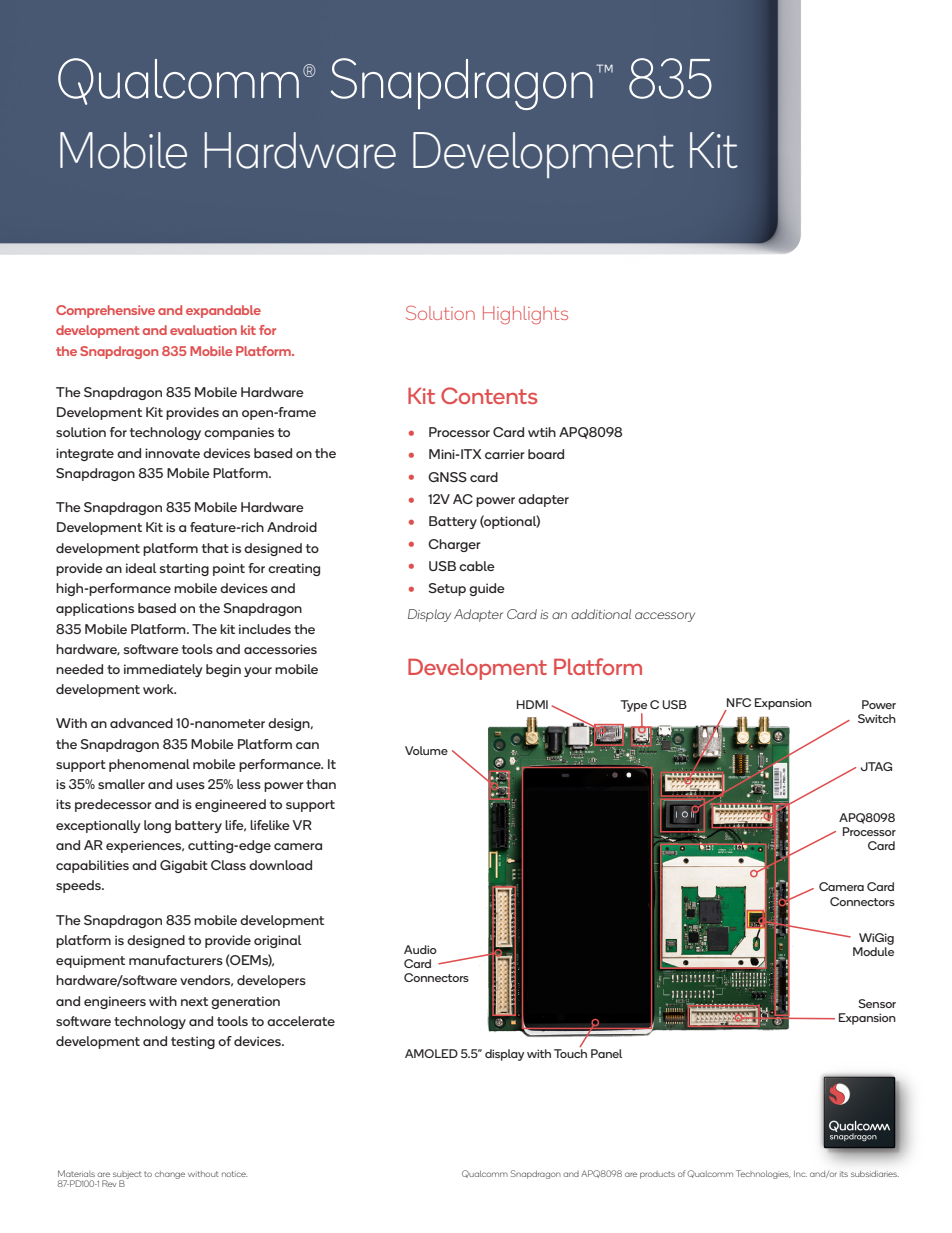 This image has height=1233, width=952. Describe the element at coordinates (739, 702) in the image. I see `NFC` at that location.
